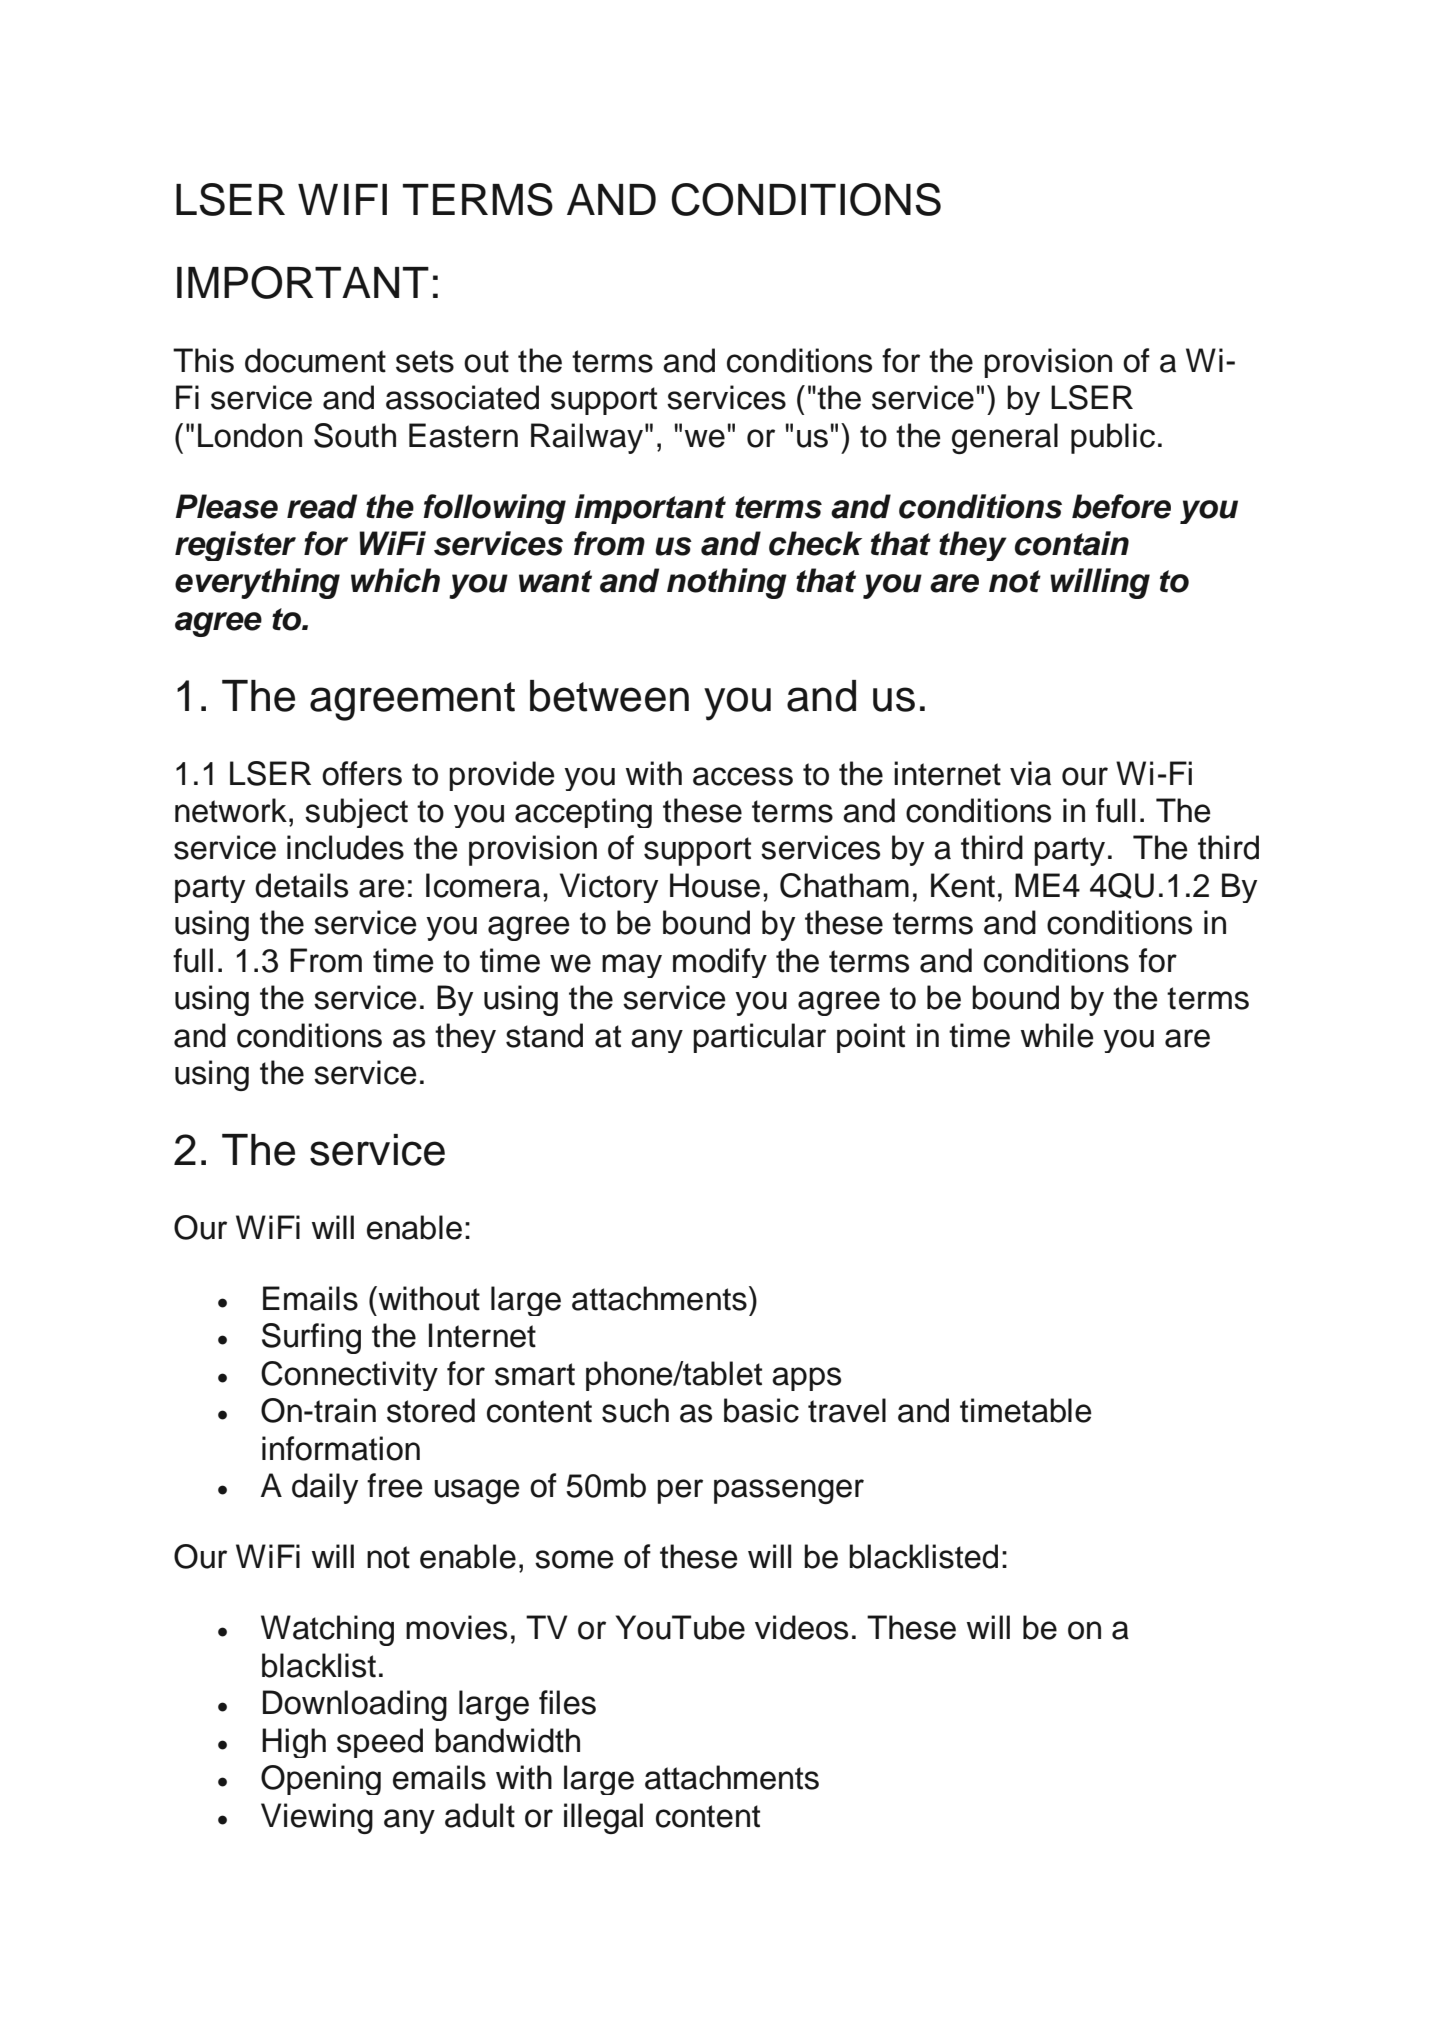 This document has height=2029, width=1434. Describe the element at coordinates (315, 360) in the document. I see `document` at that location.
